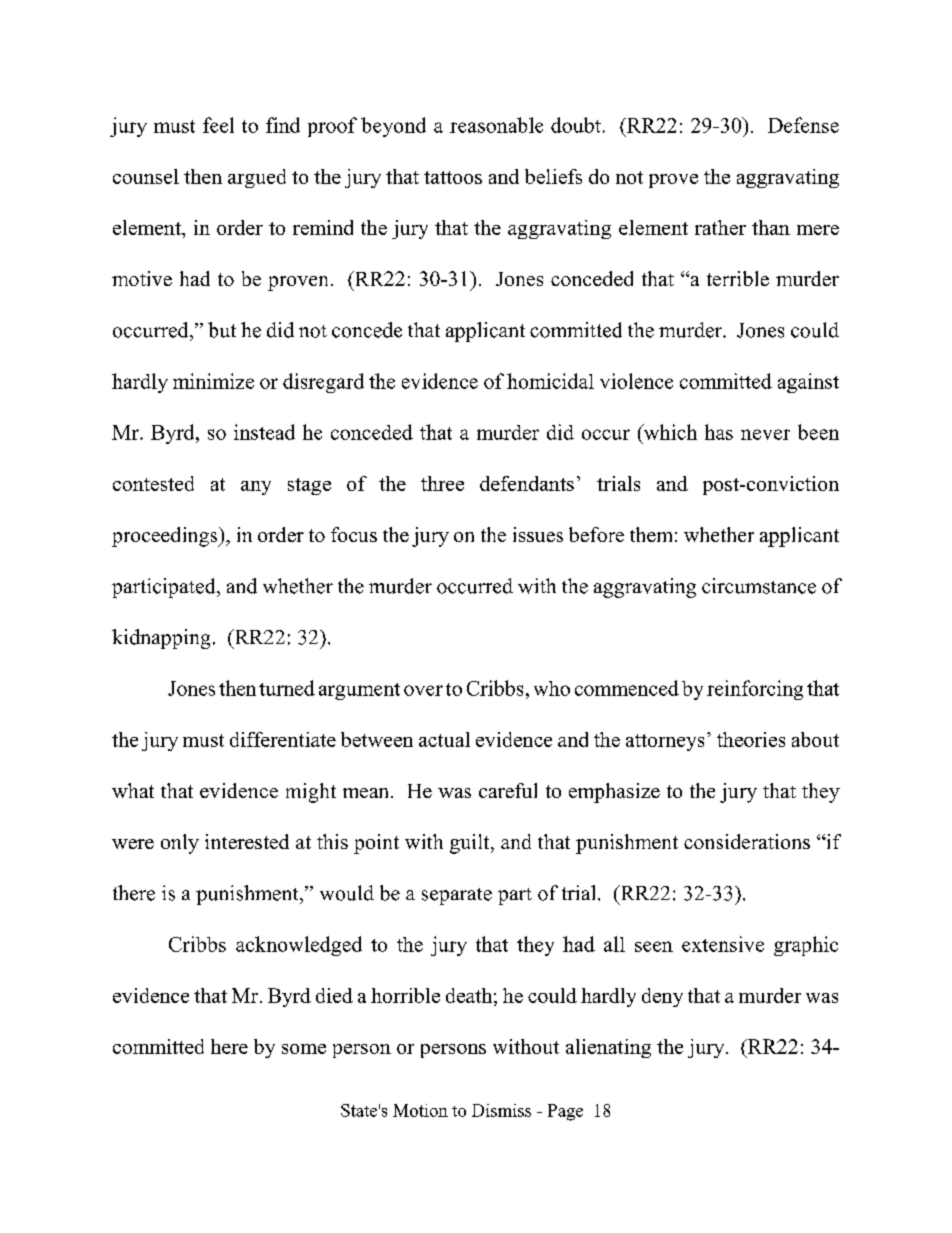  I want to click on some, so click(304, 1049).
